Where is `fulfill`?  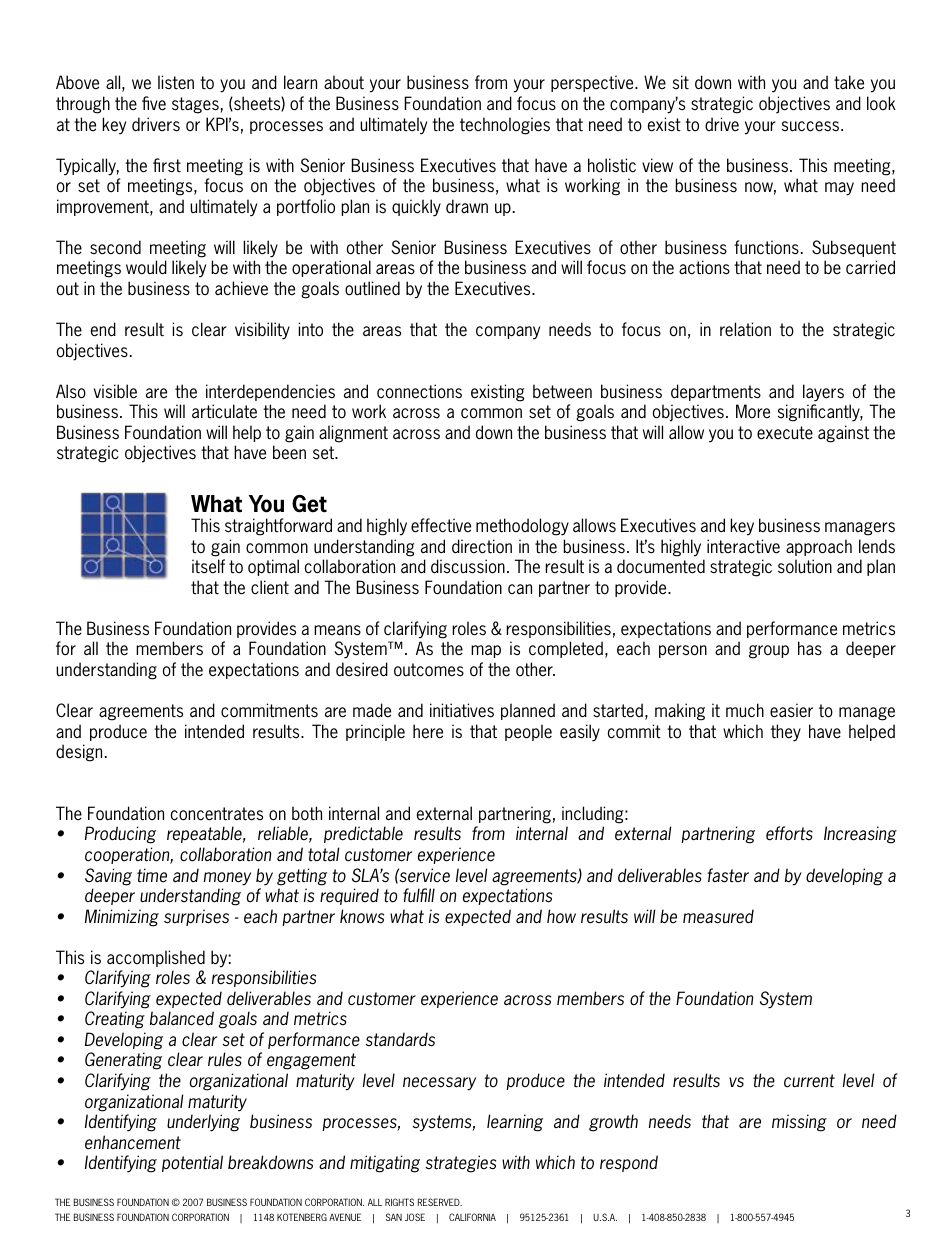
fulfill is located at coordinates (419, 895).
